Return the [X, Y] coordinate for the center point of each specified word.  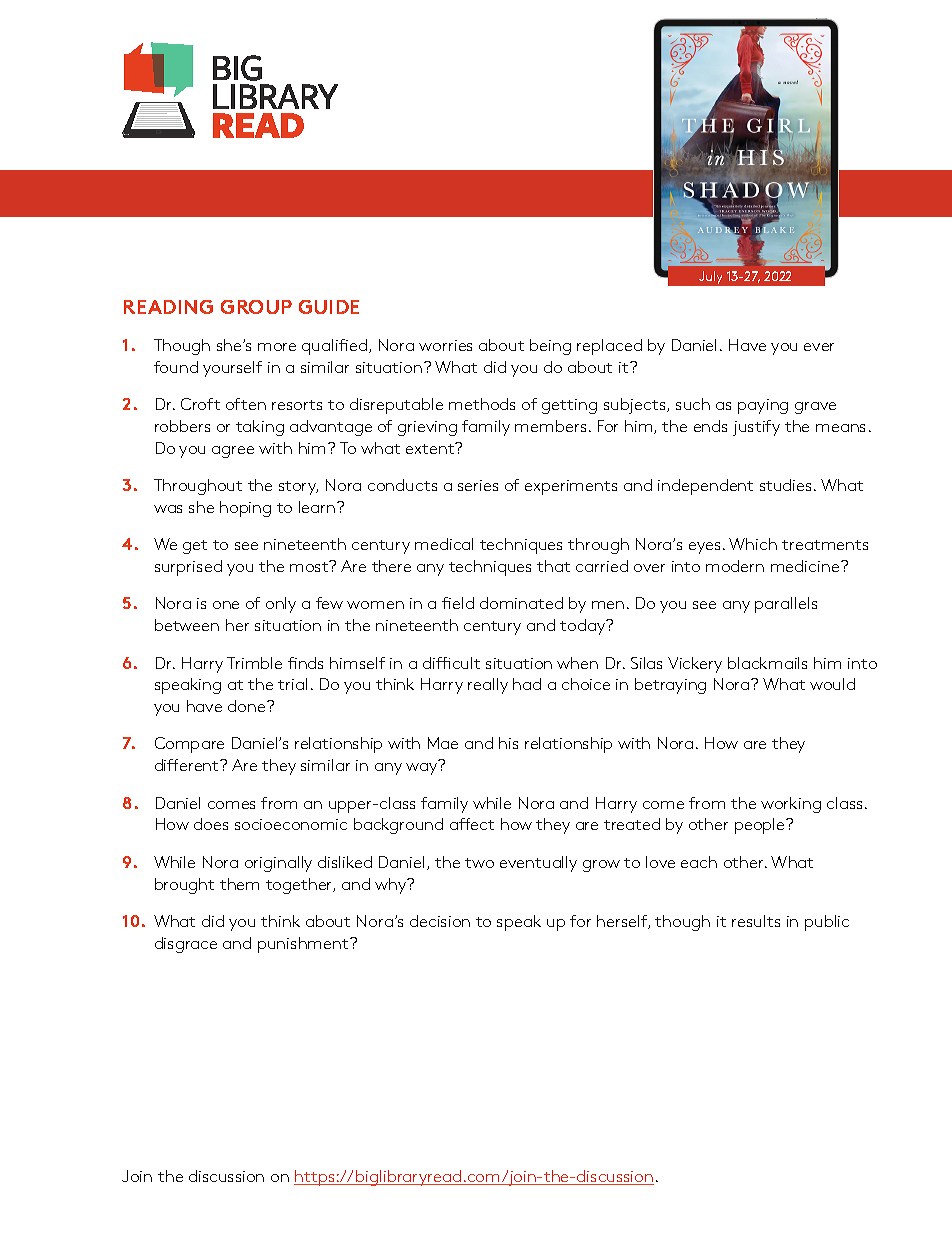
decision [440, 921]
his [508, 743]
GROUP [256, 307]
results [756, 921]
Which [753, 544]
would [832, 684]
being [550, 347]
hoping [245, 509]
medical [444, 544]
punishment [304, 945]
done [248, 706]
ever [819, 347]
